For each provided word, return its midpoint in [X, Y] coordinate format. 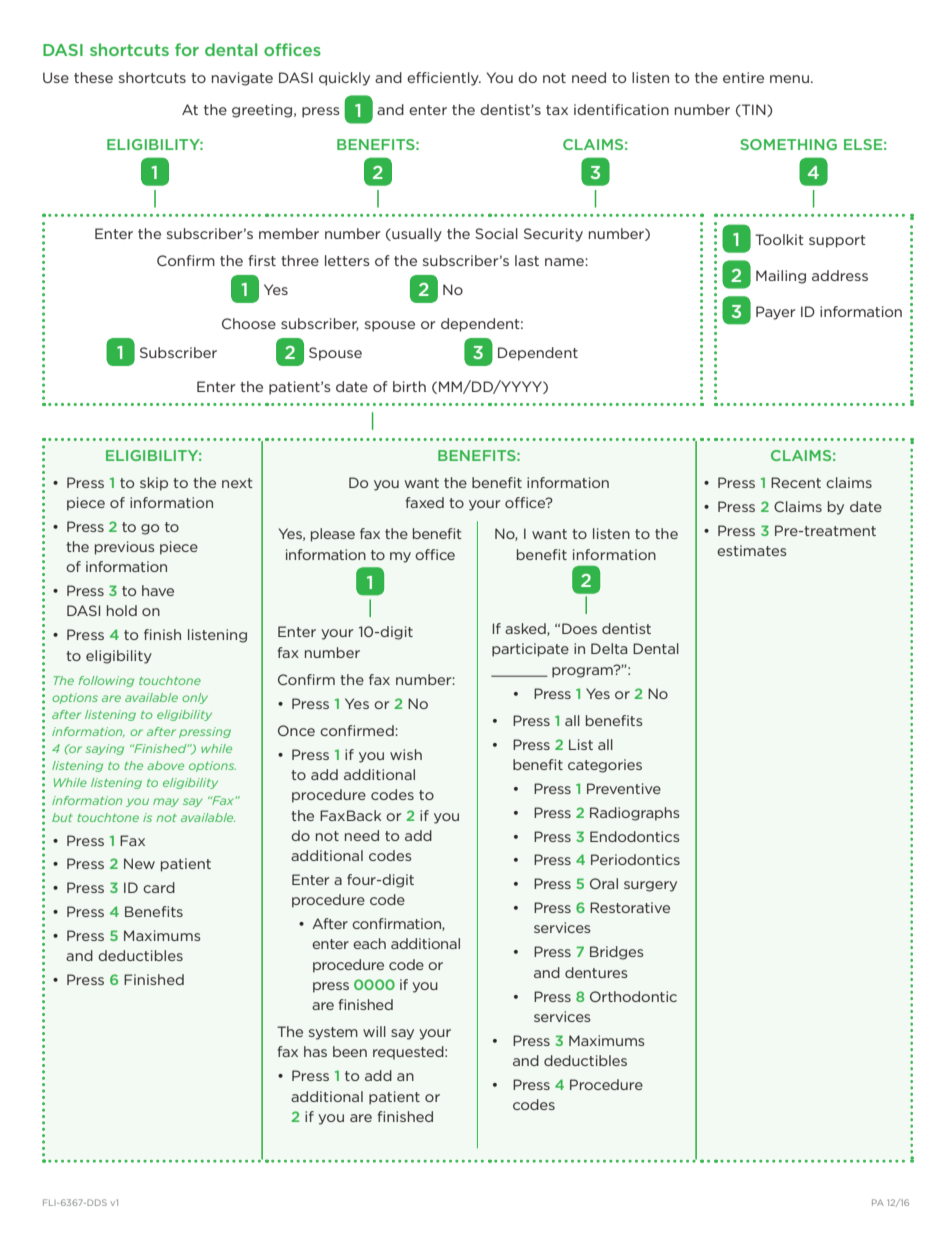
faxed [424, 502]
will [374, 1031]
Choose [249, 323]
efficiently [444, 79]
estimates [752, 550]
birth [409, 386]
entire [743, 77]
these [93, 77]
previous [125, 548]
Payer [776, 313]
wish [406, 754]
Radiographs [635, 814]
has [315, 1051]
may [166, 802]
